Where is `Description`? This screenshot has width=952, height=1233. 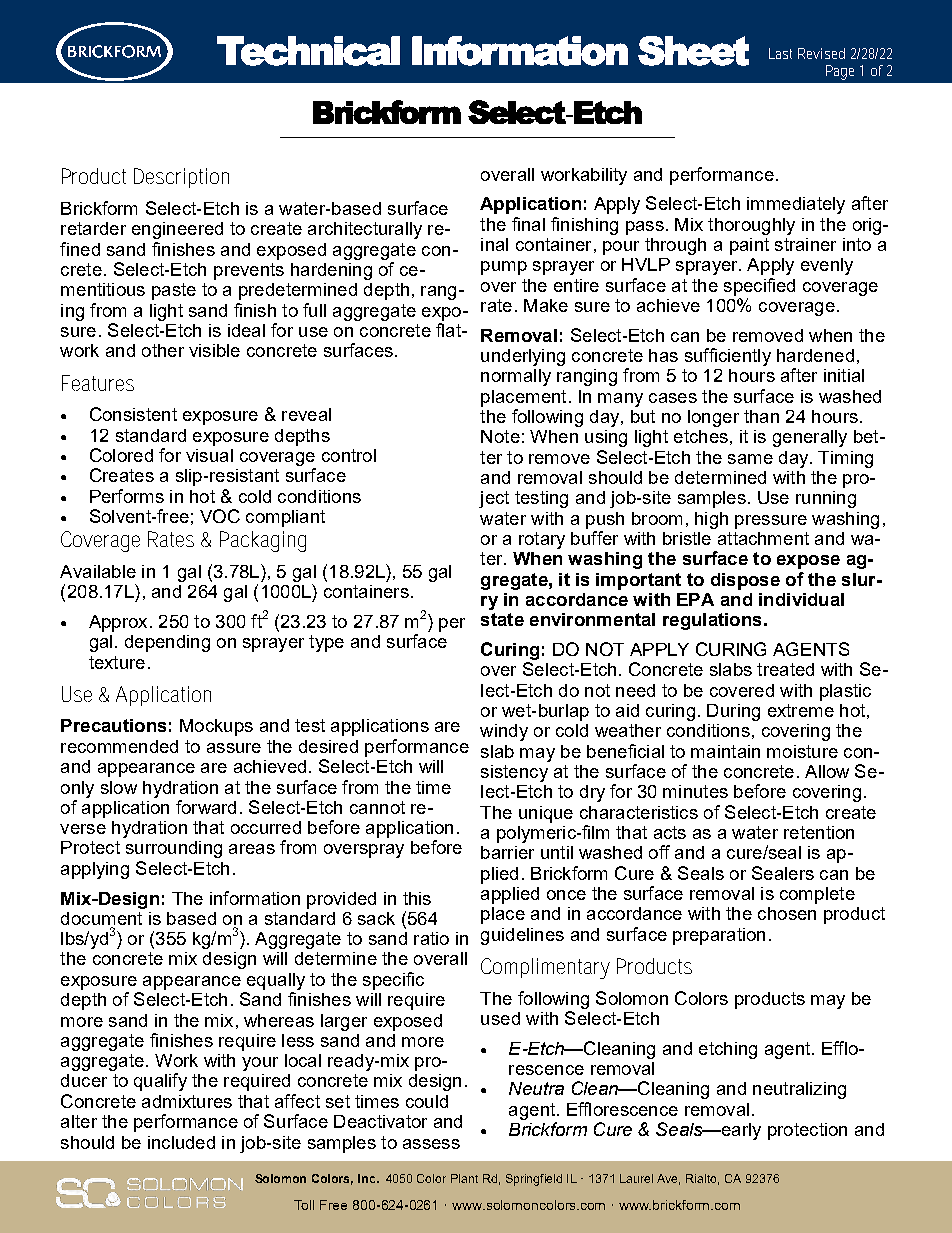
Description is located at coordinates (181, 178).
